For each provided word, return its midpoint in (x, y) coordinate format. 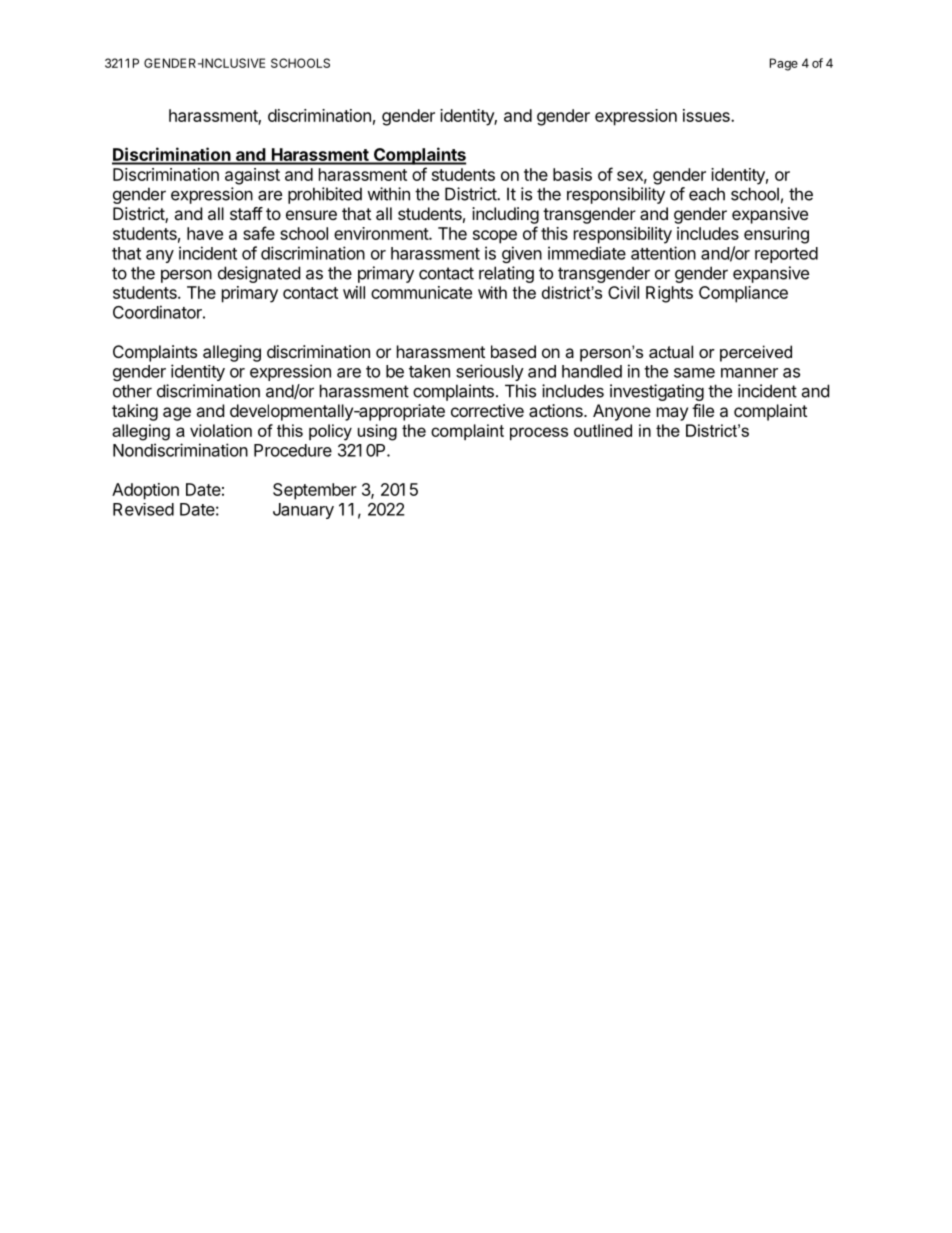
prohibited (325, 195)
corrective (487, 410)
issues (707, 115)
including (505, 215)
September (315, 491)
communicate (421, 292)
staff (246, 213)
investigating (657, 392)
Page (784, 64)
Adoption (145, 491)
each (707, 194)
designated (259, 274)
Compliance (743, 294)
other (132, 391)
